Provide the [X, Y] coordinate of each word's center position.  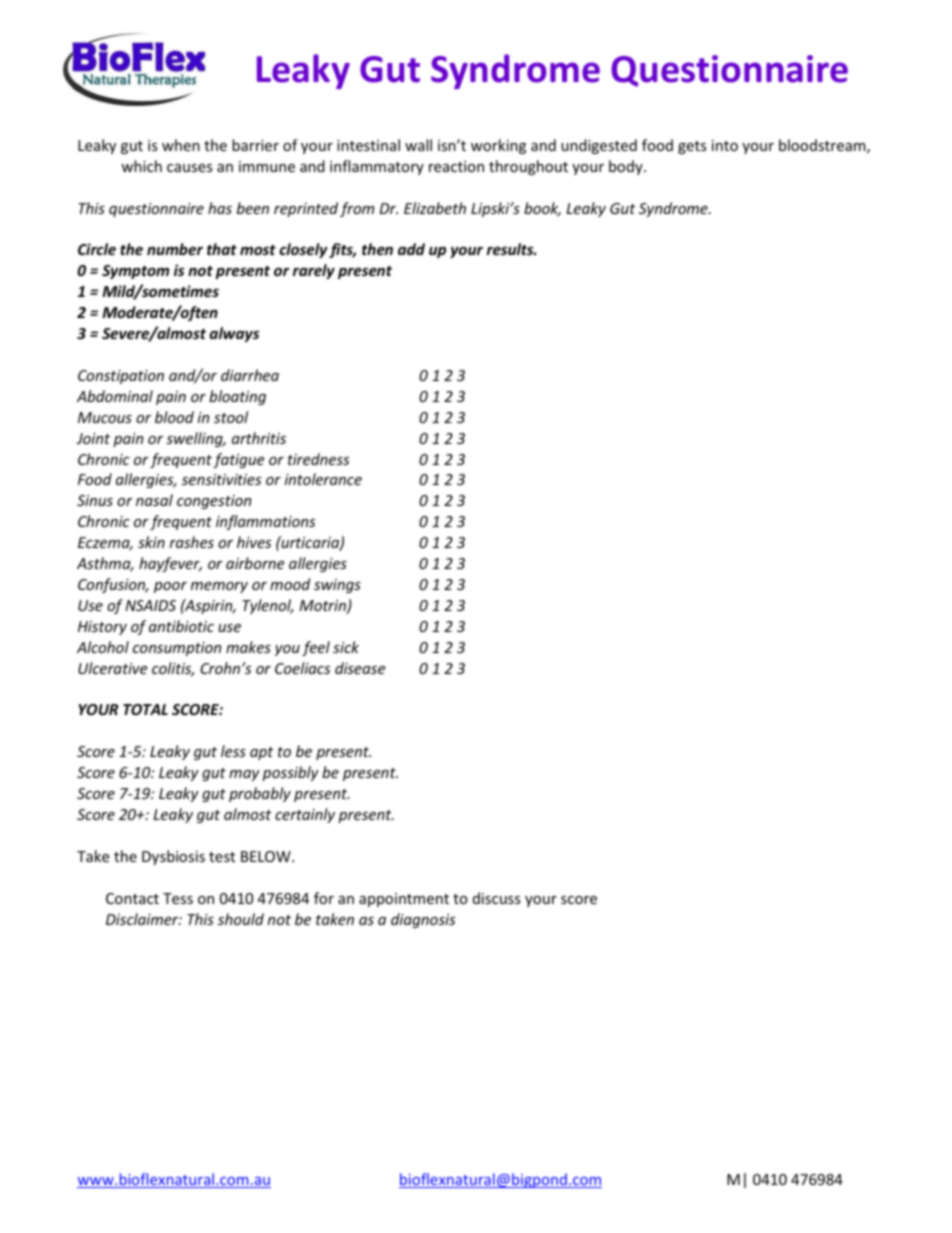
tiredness [318, 459]
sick [346, 647]
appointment [404, 900]
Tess [178, 898]
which [141, 166]
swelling [195, 439]
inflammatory [377, 167]
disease [360, 668]
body [627, 167]
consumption [177, 649]
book [542, 209]
